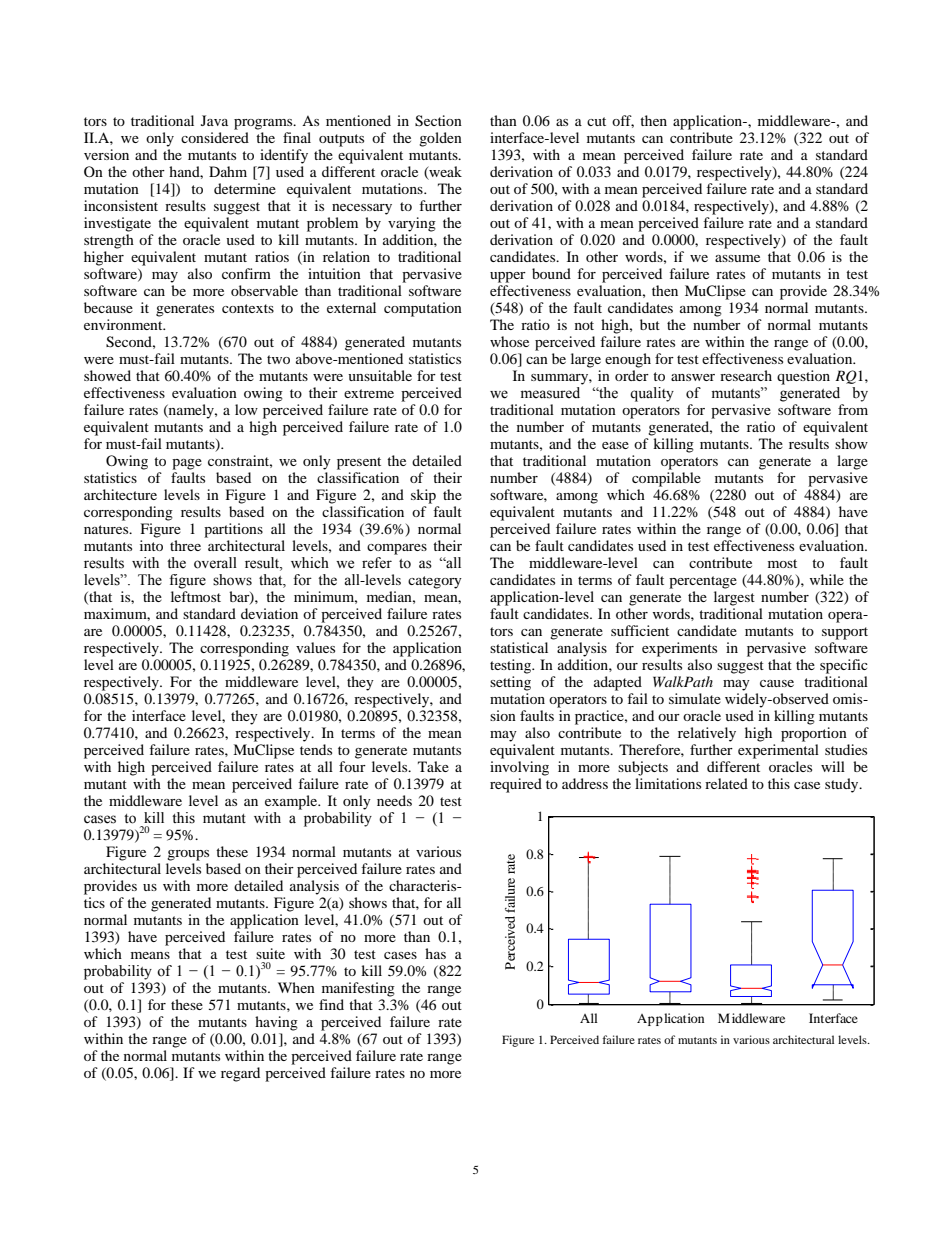 The image size is (952, 1233). Describe the element at coordinates (440, 139) in the page. I see `golden` at that location.
